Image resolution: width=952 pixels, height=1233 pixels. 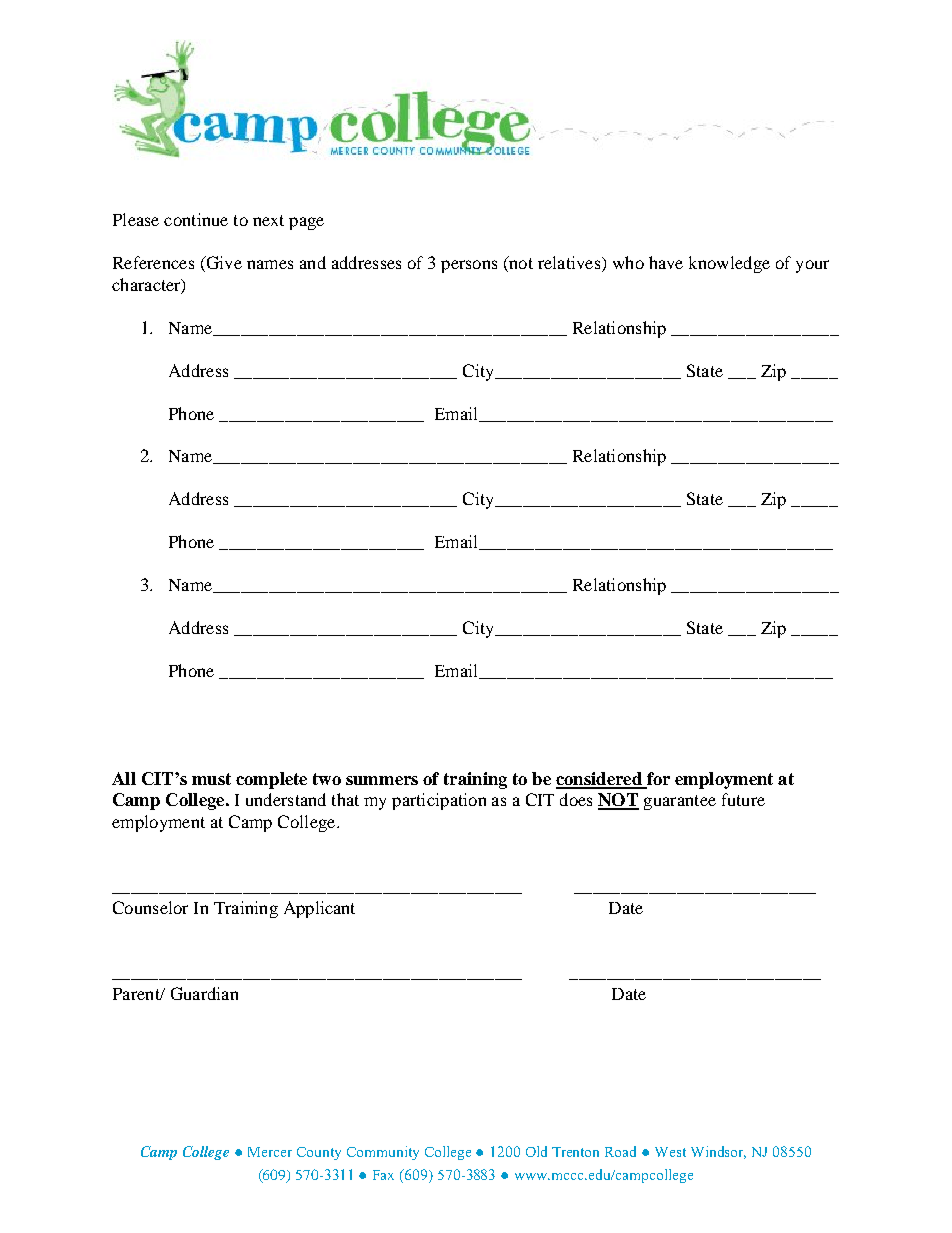 I want to click on Windsor, so click(x=718, y=1152).
